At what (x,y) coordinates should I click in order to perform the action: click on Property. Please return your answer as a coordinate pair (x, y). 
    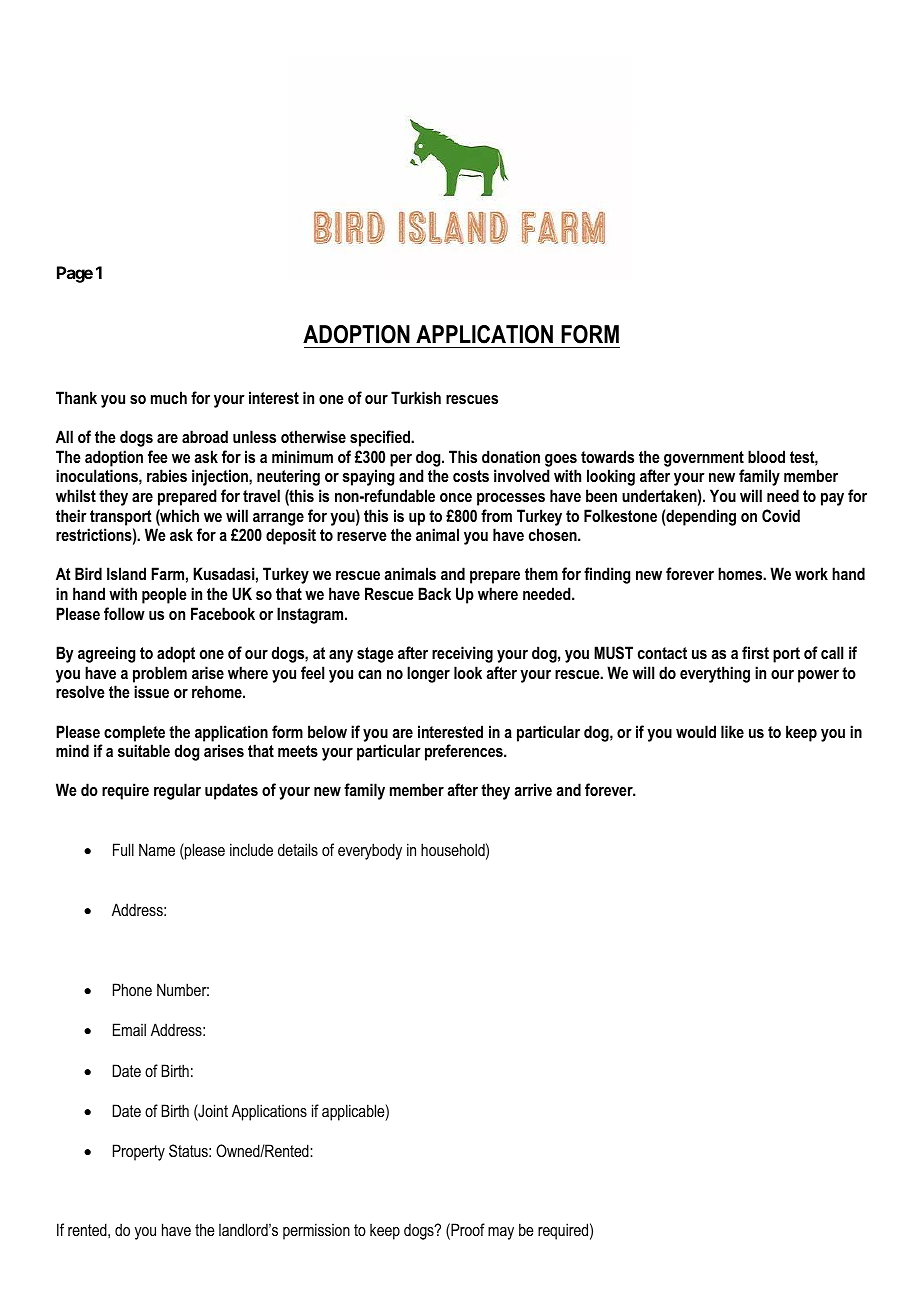
    Looking at the image, I should click on (139, 1152).
